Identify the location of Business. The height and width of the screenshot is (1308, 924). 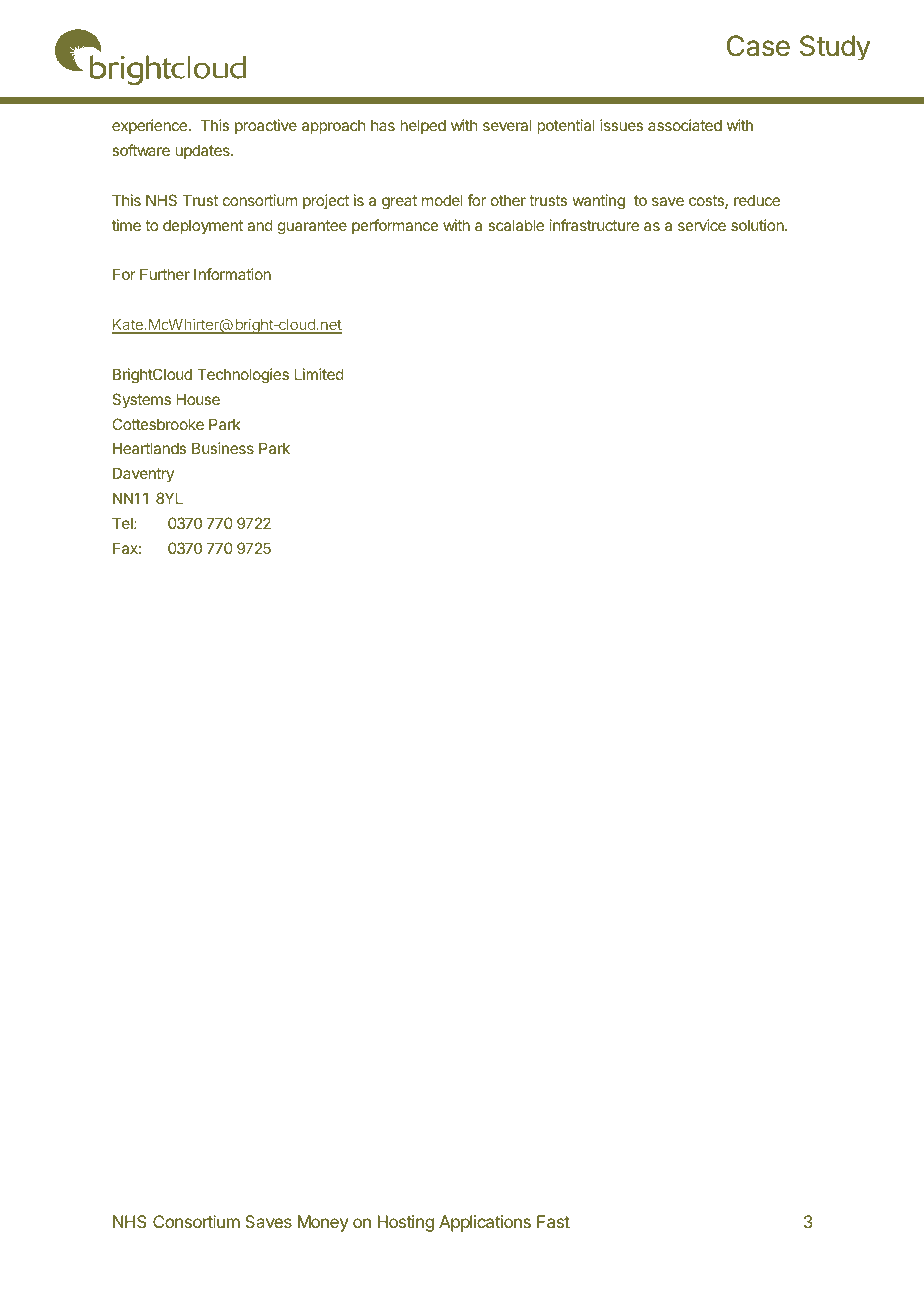
(223, 448).
